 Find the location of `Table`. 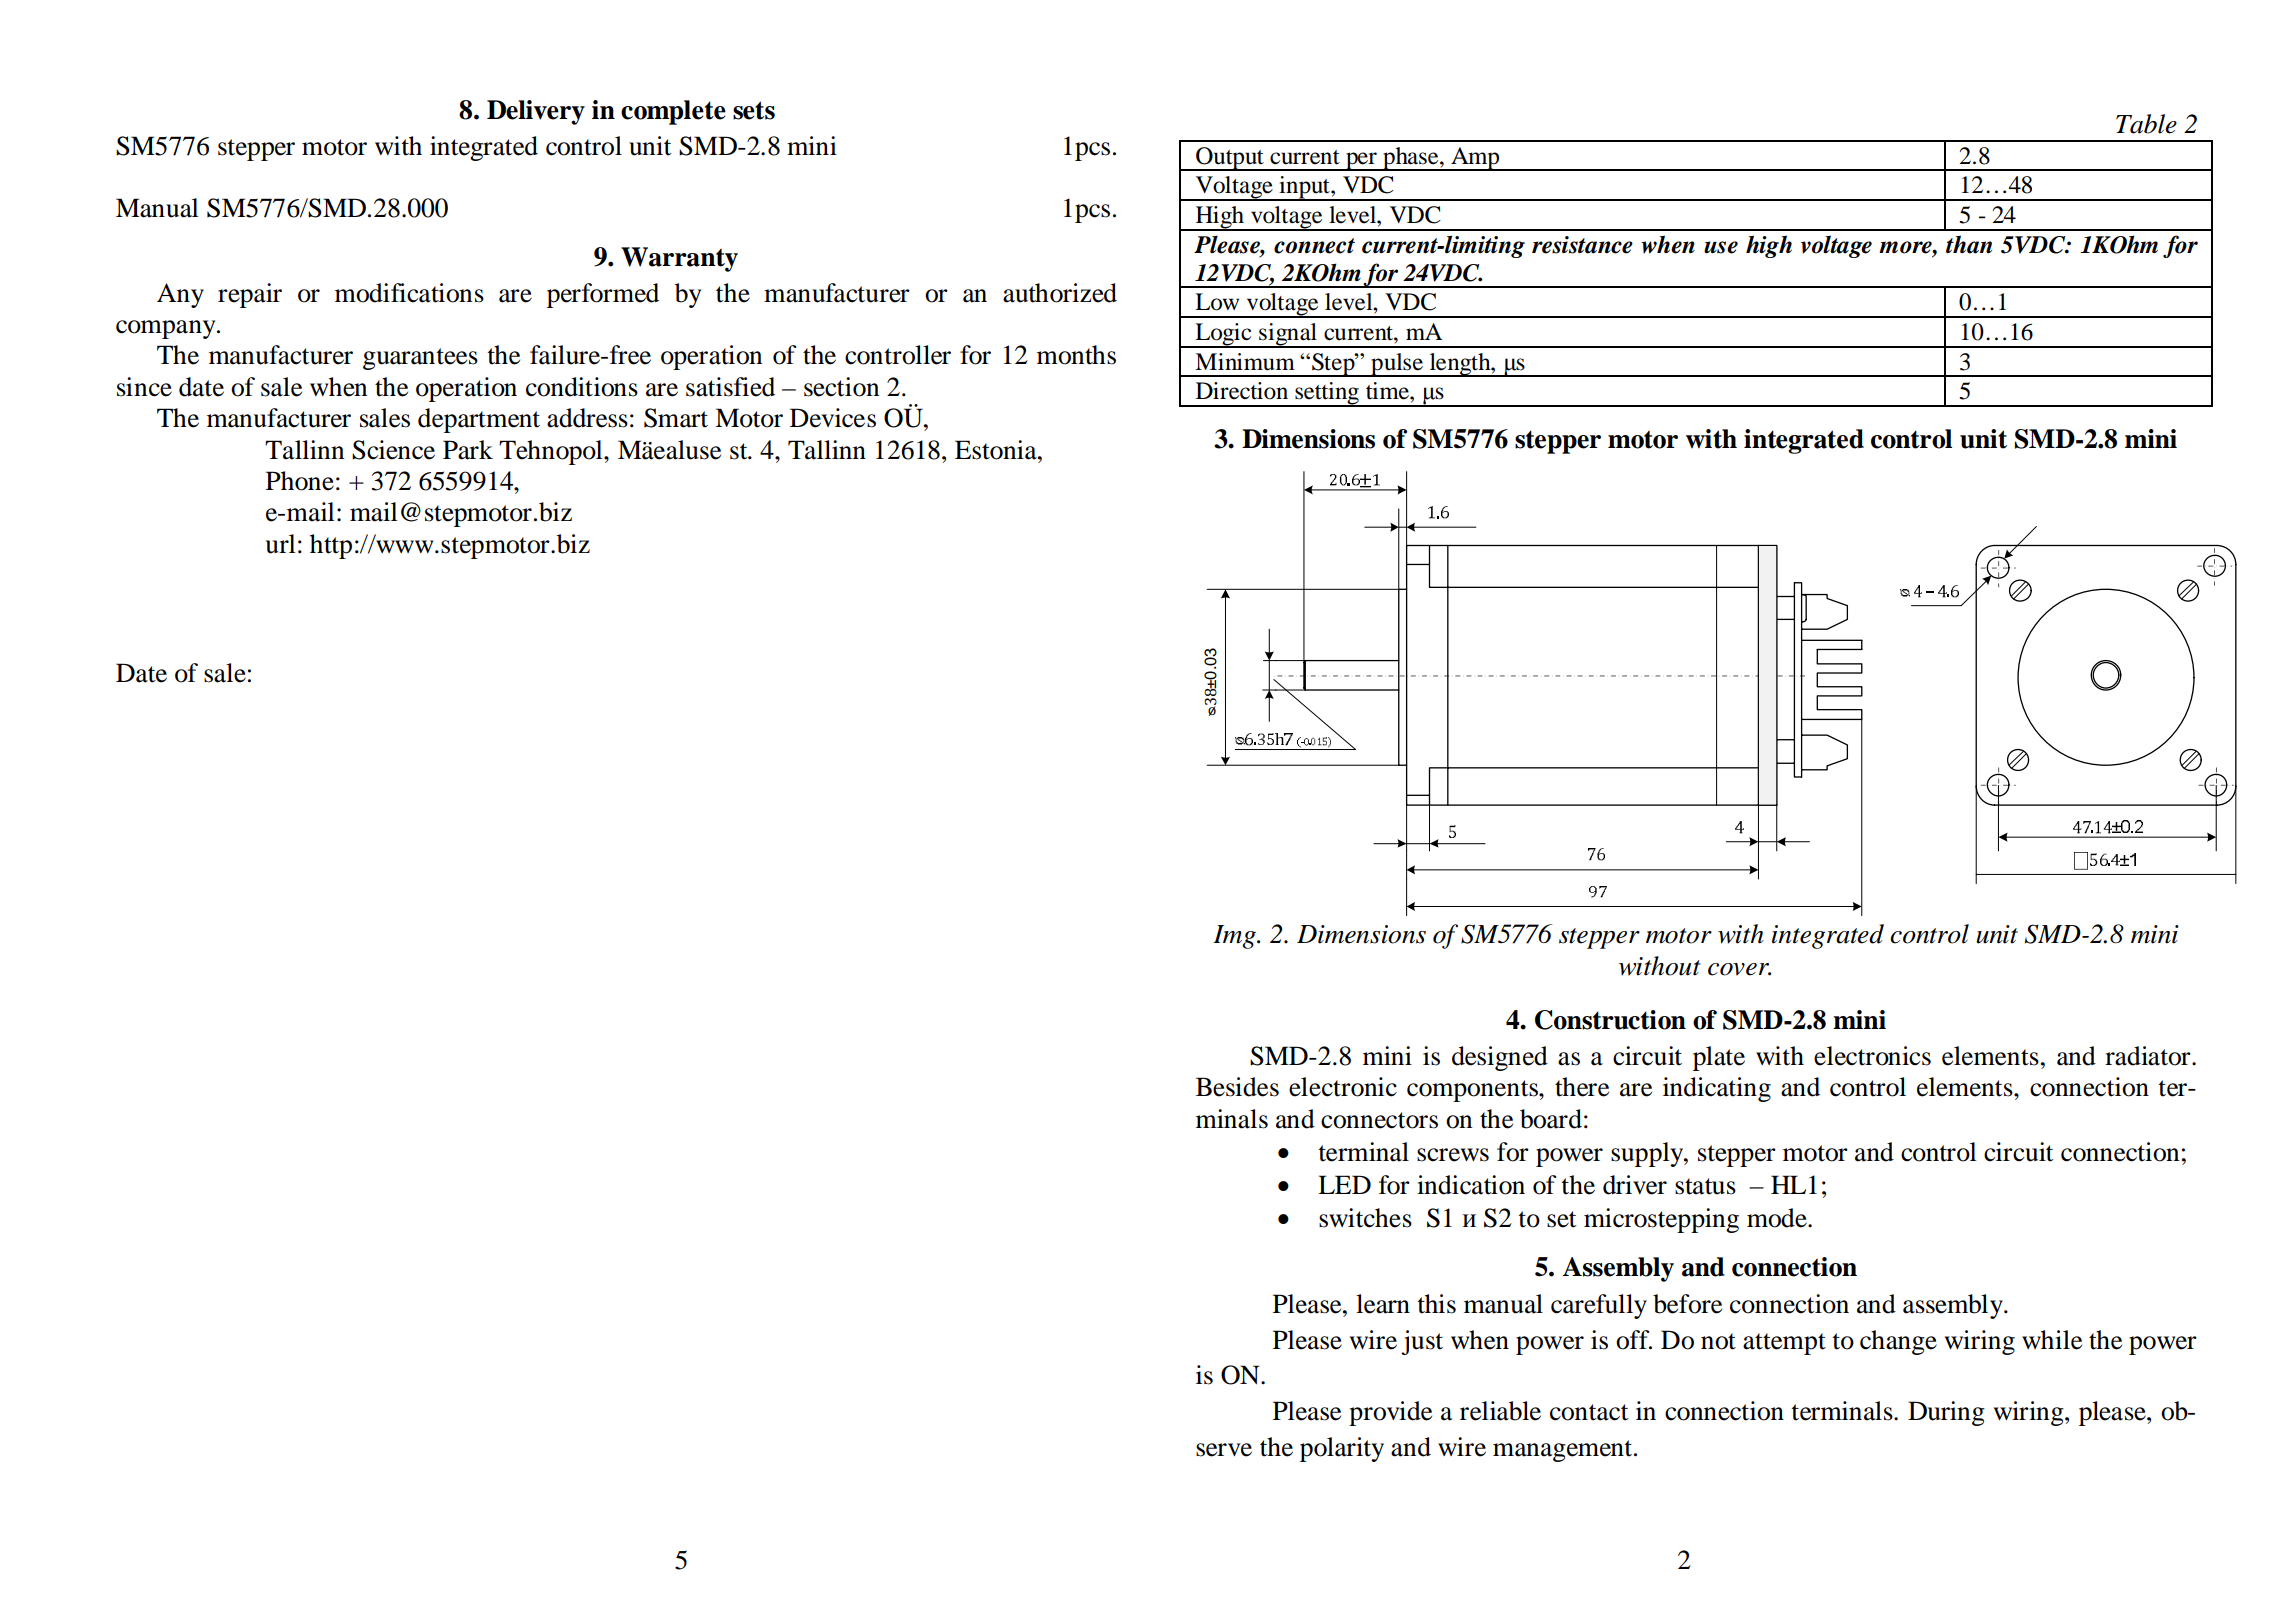

Table is located at coordinates (2146, 124).
